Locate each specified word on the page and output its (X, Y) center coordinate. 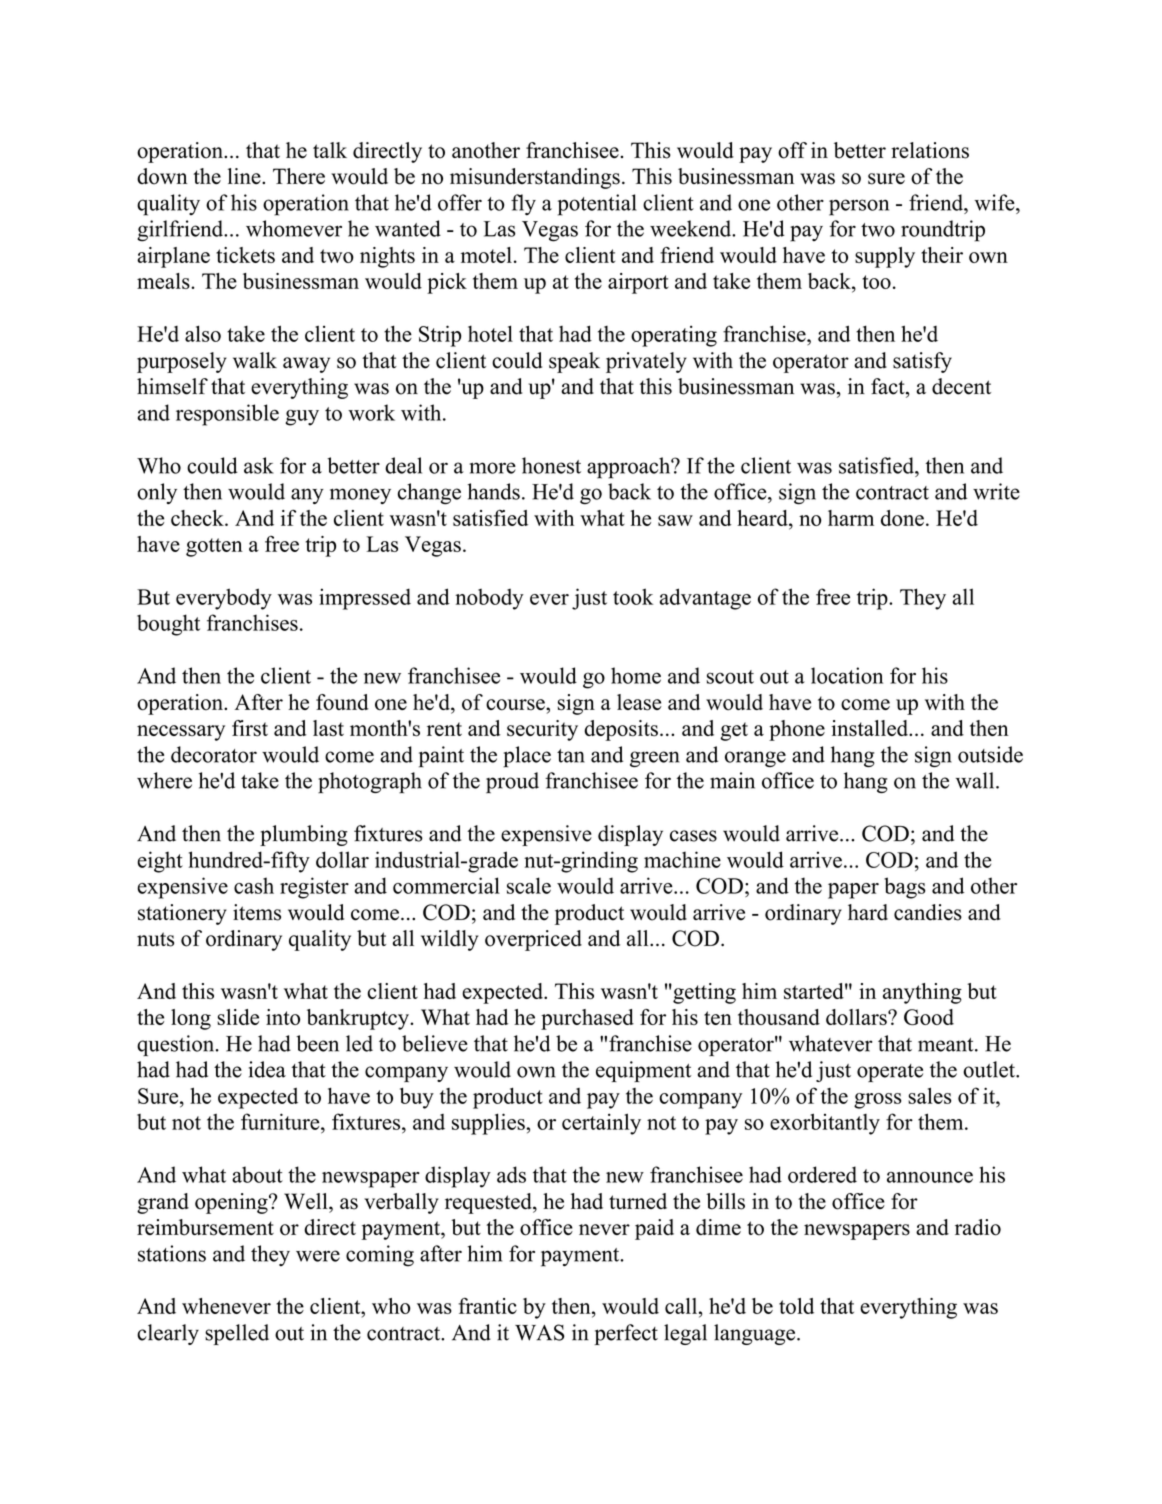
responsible (227, 415)
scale (529, 885)
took (633, 596)
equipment (643, 1071)
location (847, 675)
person (859, 207)
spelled (237, 1334)
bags (905, 888)
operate (890, 1073)
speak (574, 362)
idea (267, 1069)
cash (254, 885)
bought (168, 625)
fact (889, 387)
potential (597, 205)
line (245, 176)
